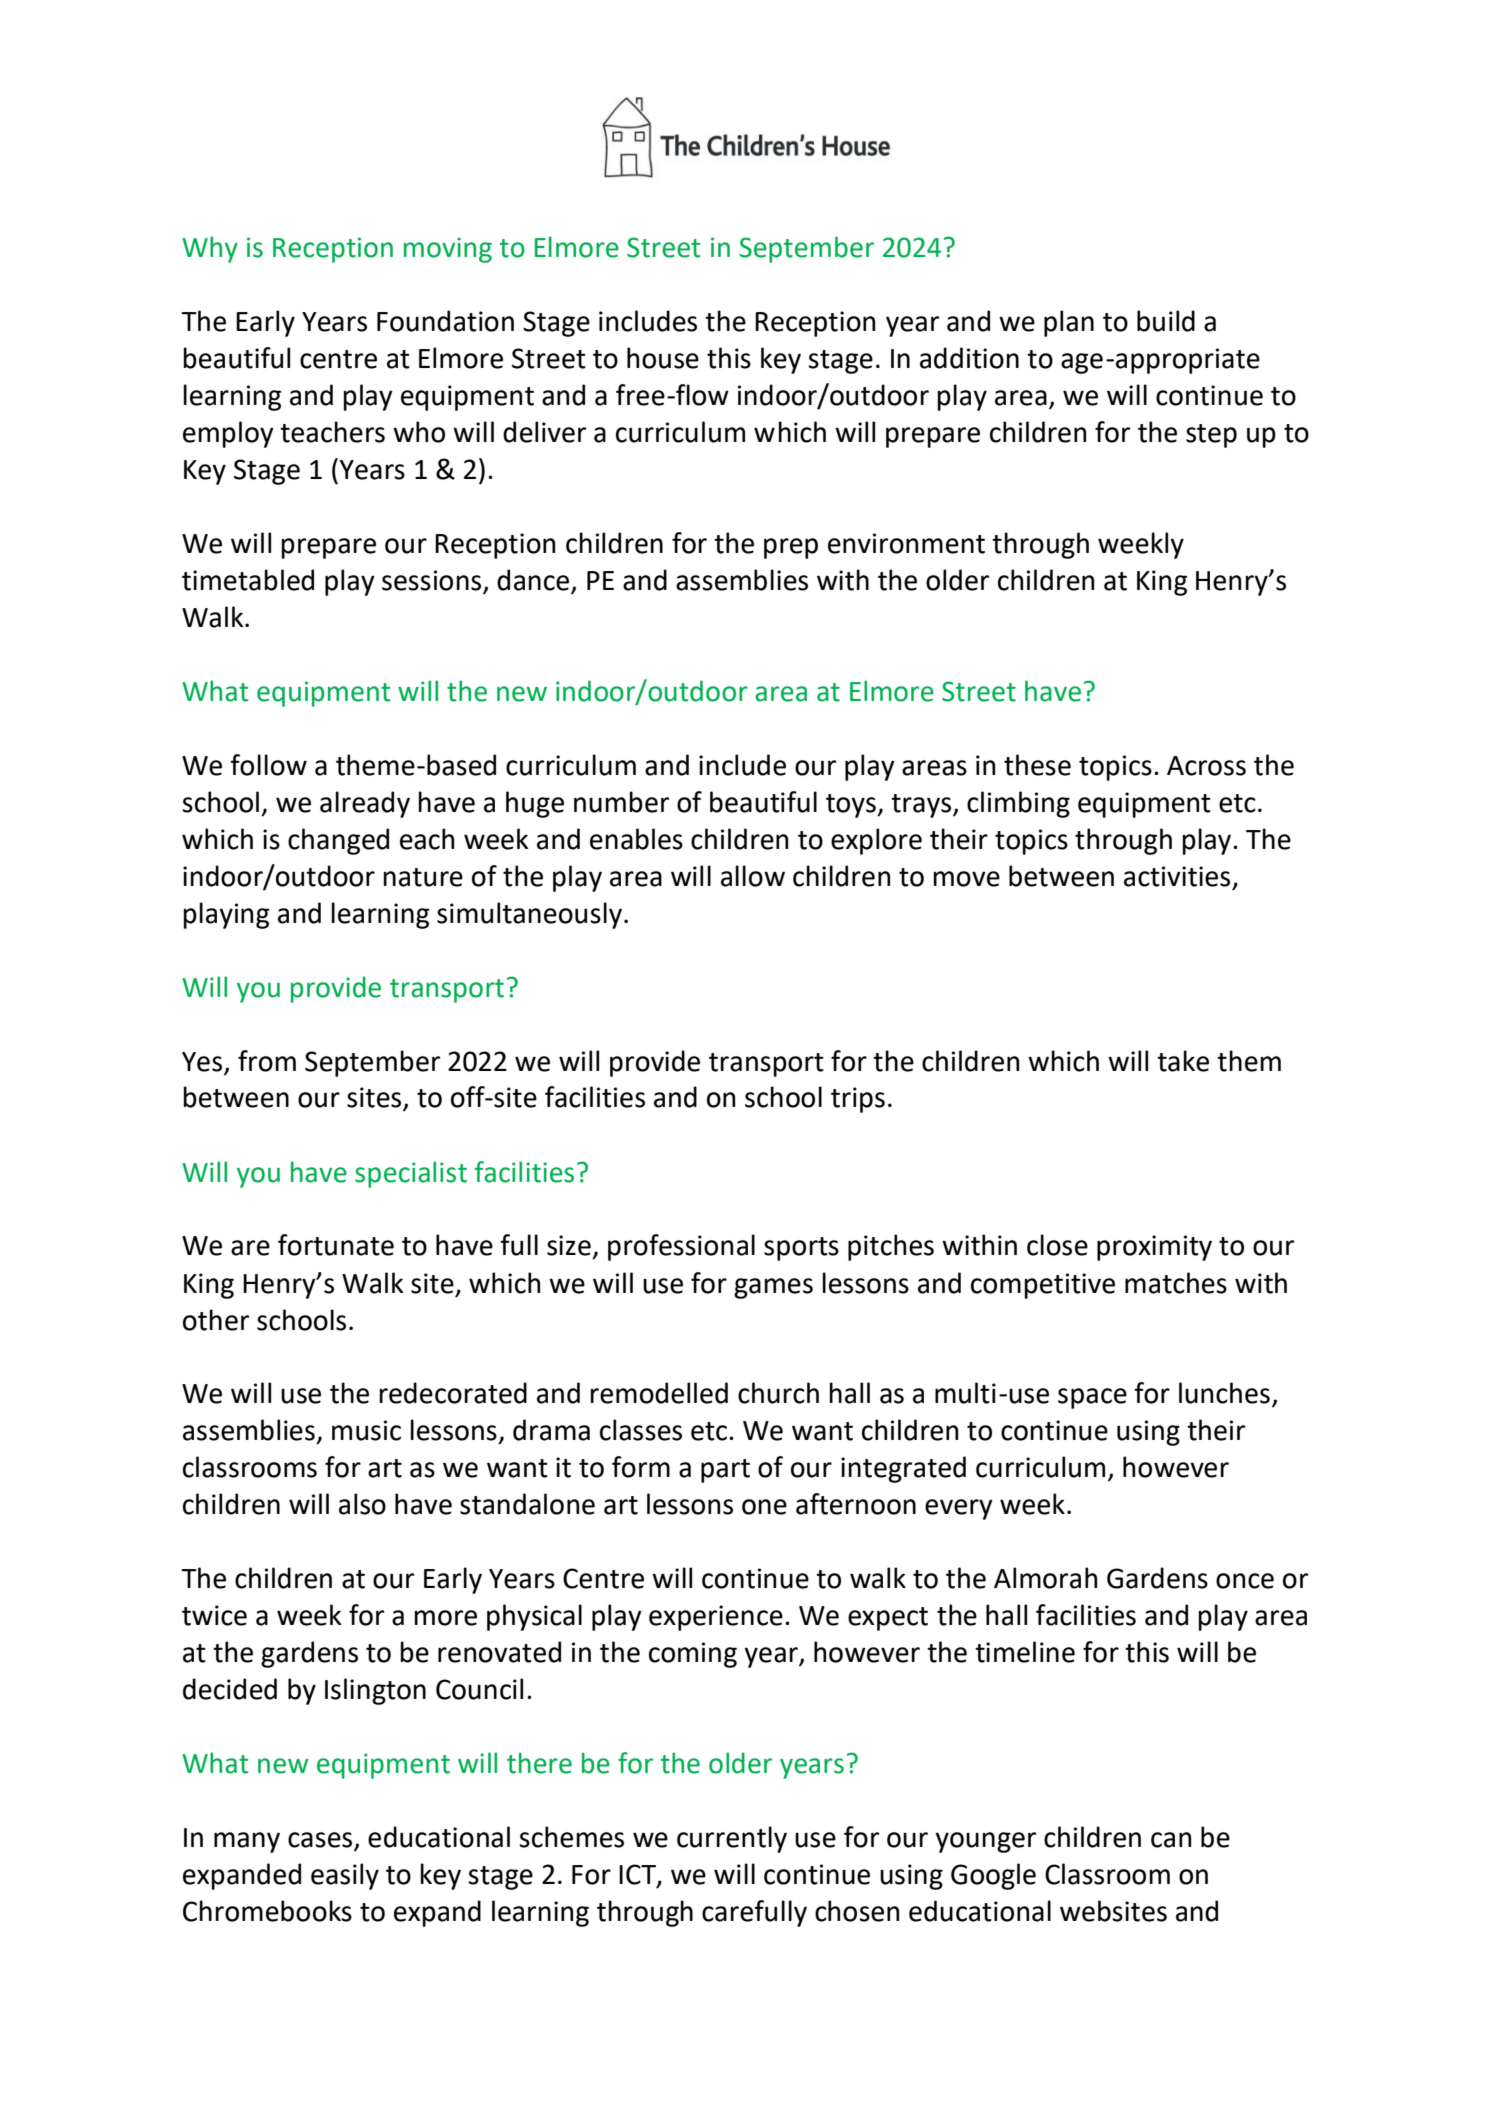  Describe the element at coordinates (732, 1839) in the image. I see `currently` at that location.
